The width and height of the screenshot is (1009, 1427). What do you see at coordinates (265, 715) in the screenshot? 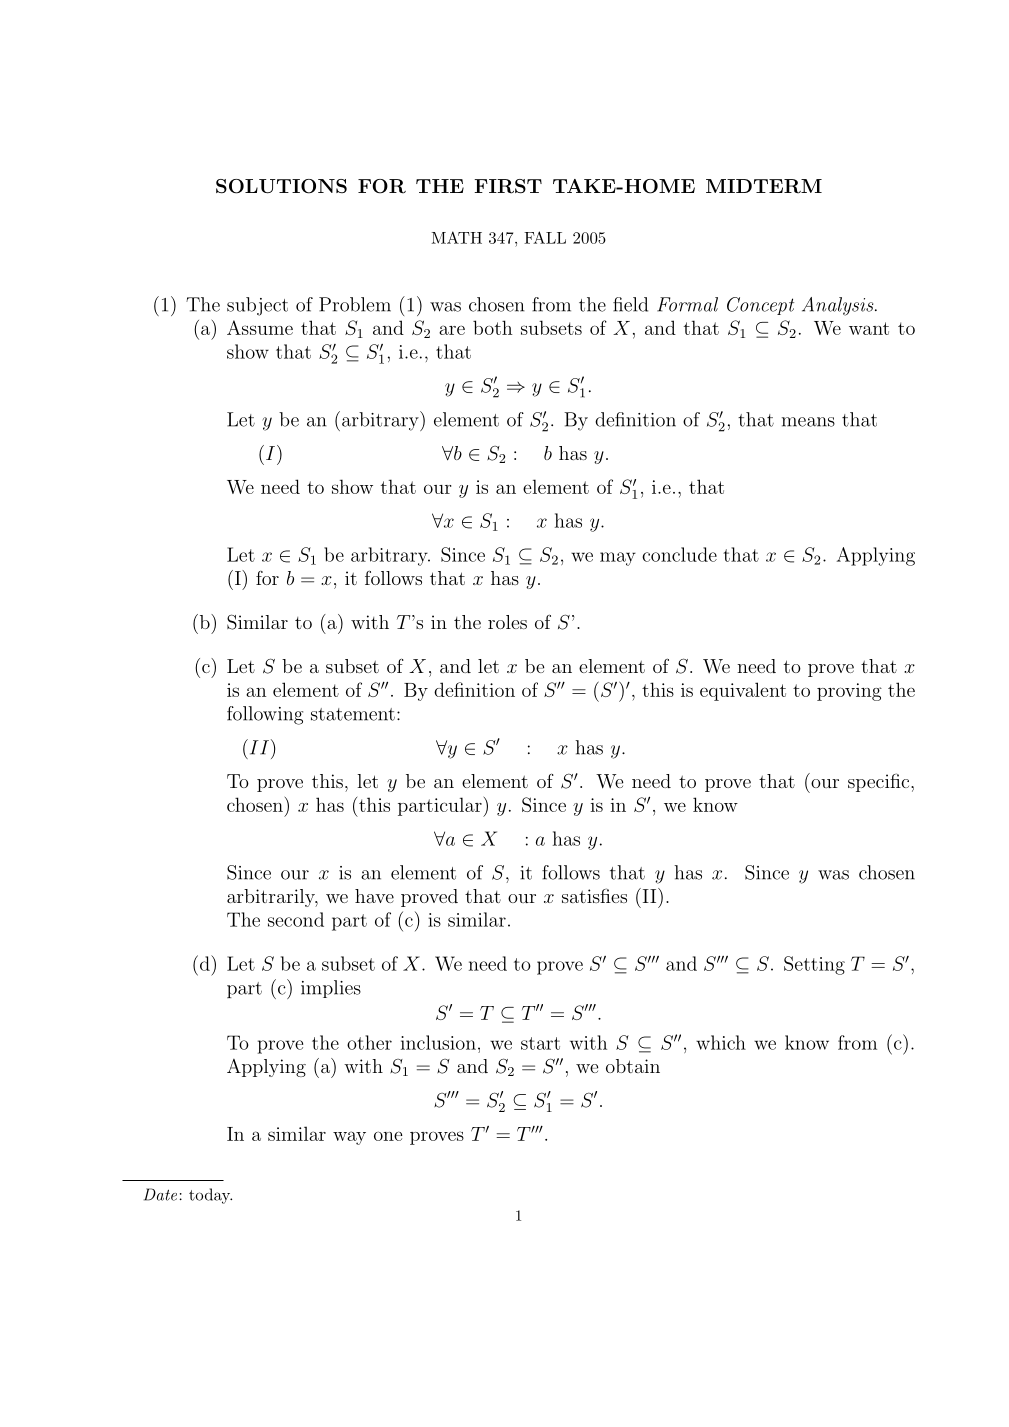
I see `following` at bounding box center [265, 715].
